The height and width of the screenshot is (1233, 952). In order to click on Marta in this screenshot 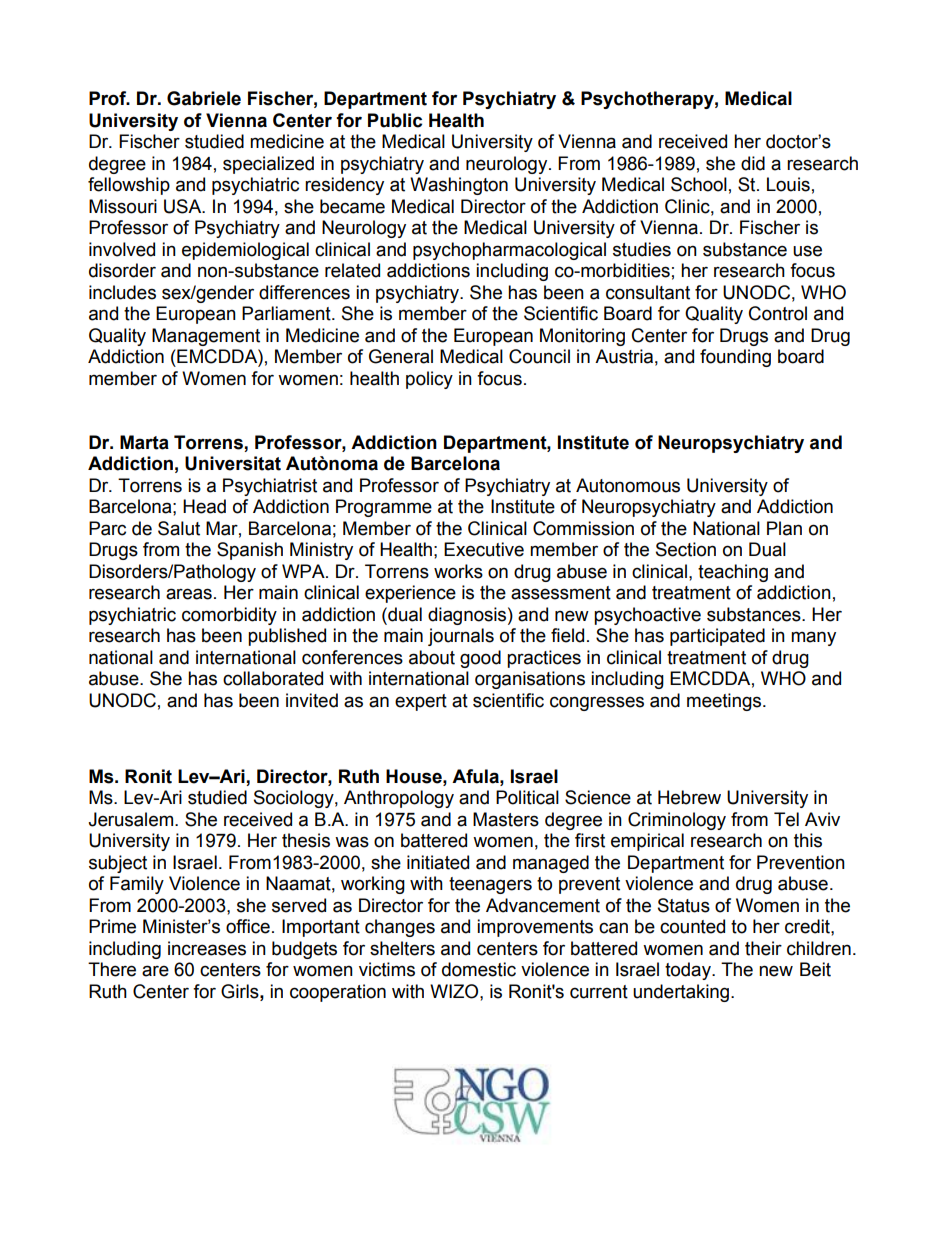, I will do `click(144, 442)`.
